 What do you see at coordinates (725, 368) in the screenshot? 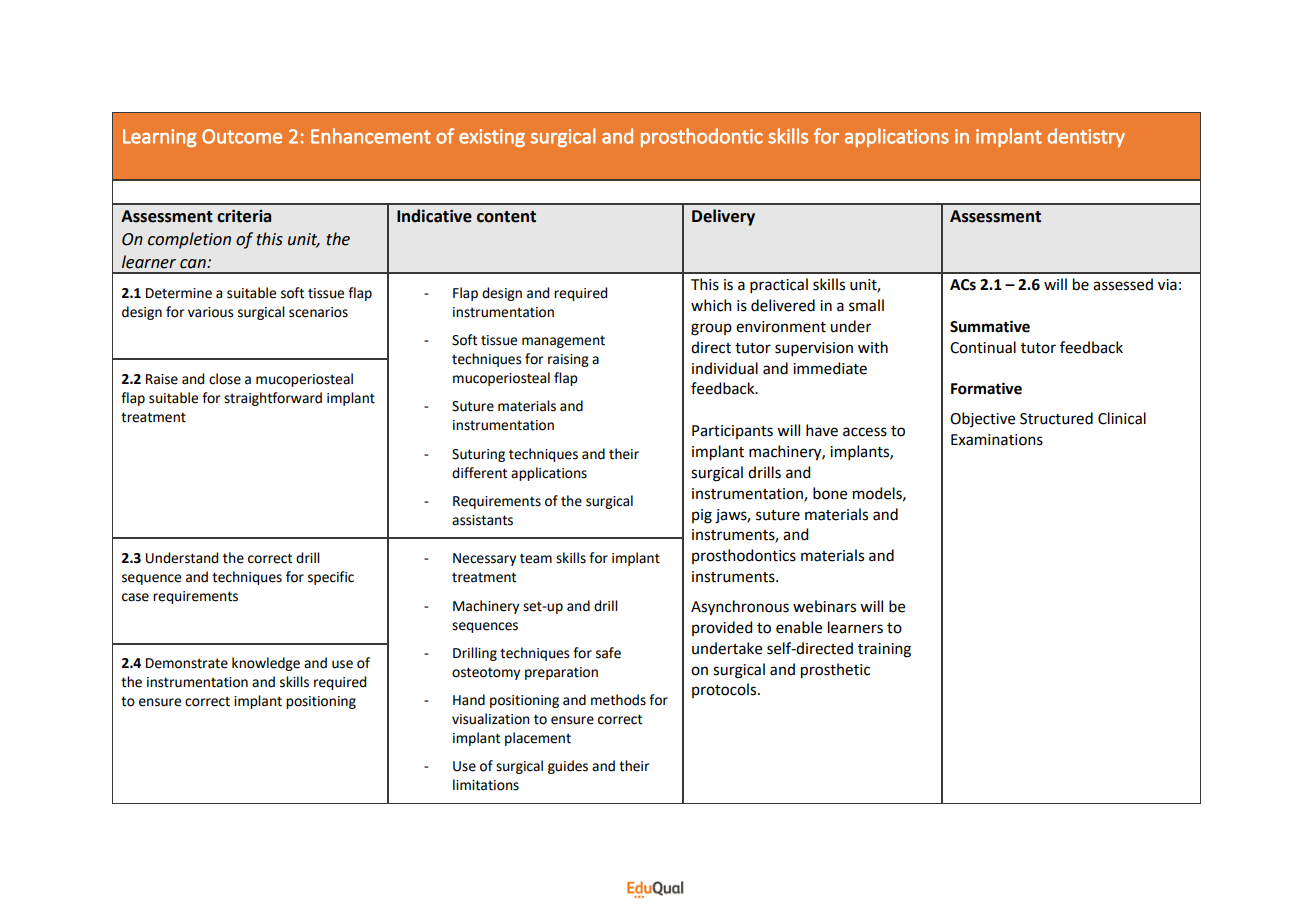
I see `individual` at bounding box center [725, 368].
